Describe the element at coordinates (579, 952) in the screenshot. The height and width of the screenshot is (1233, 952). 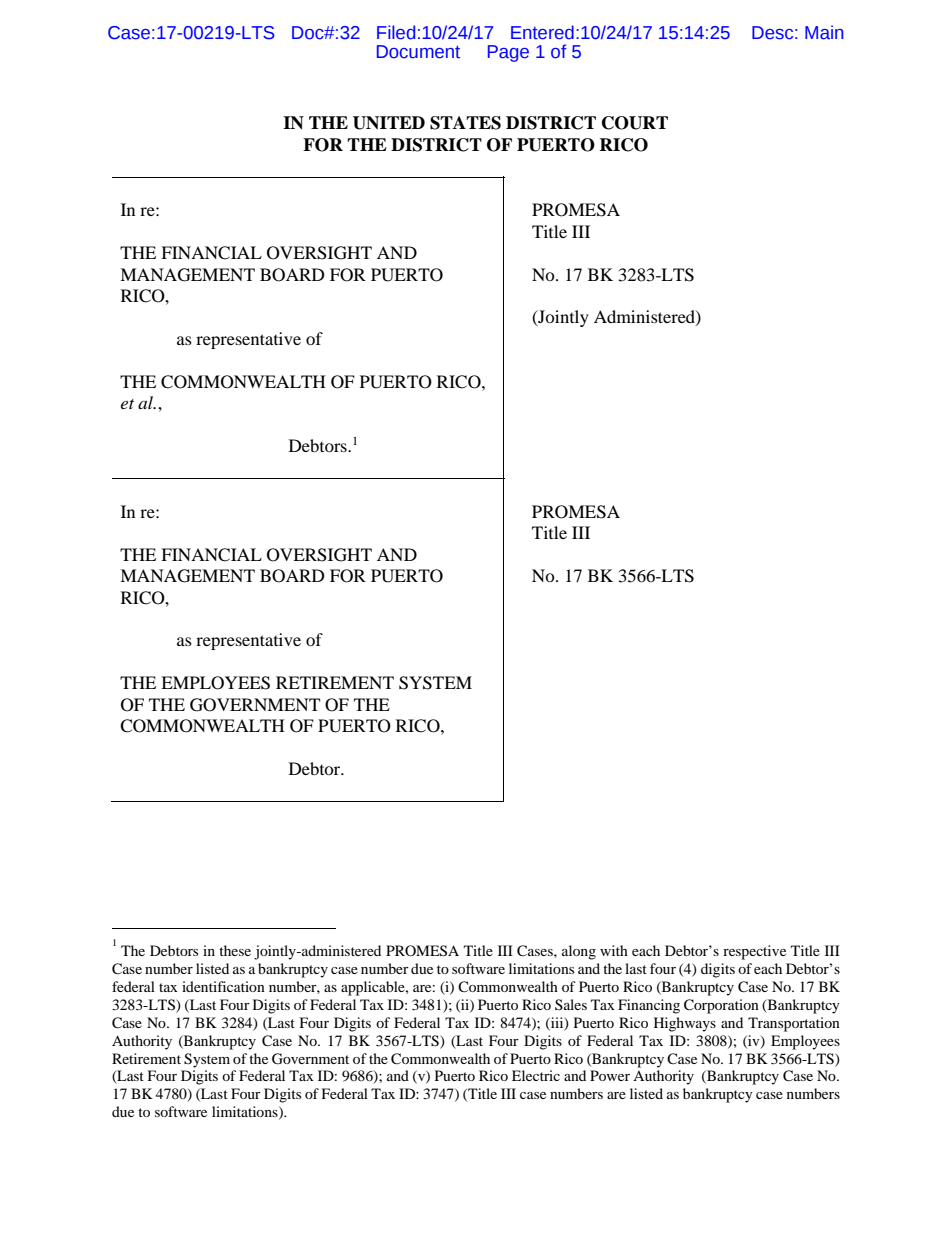
I see `along` at that location.
